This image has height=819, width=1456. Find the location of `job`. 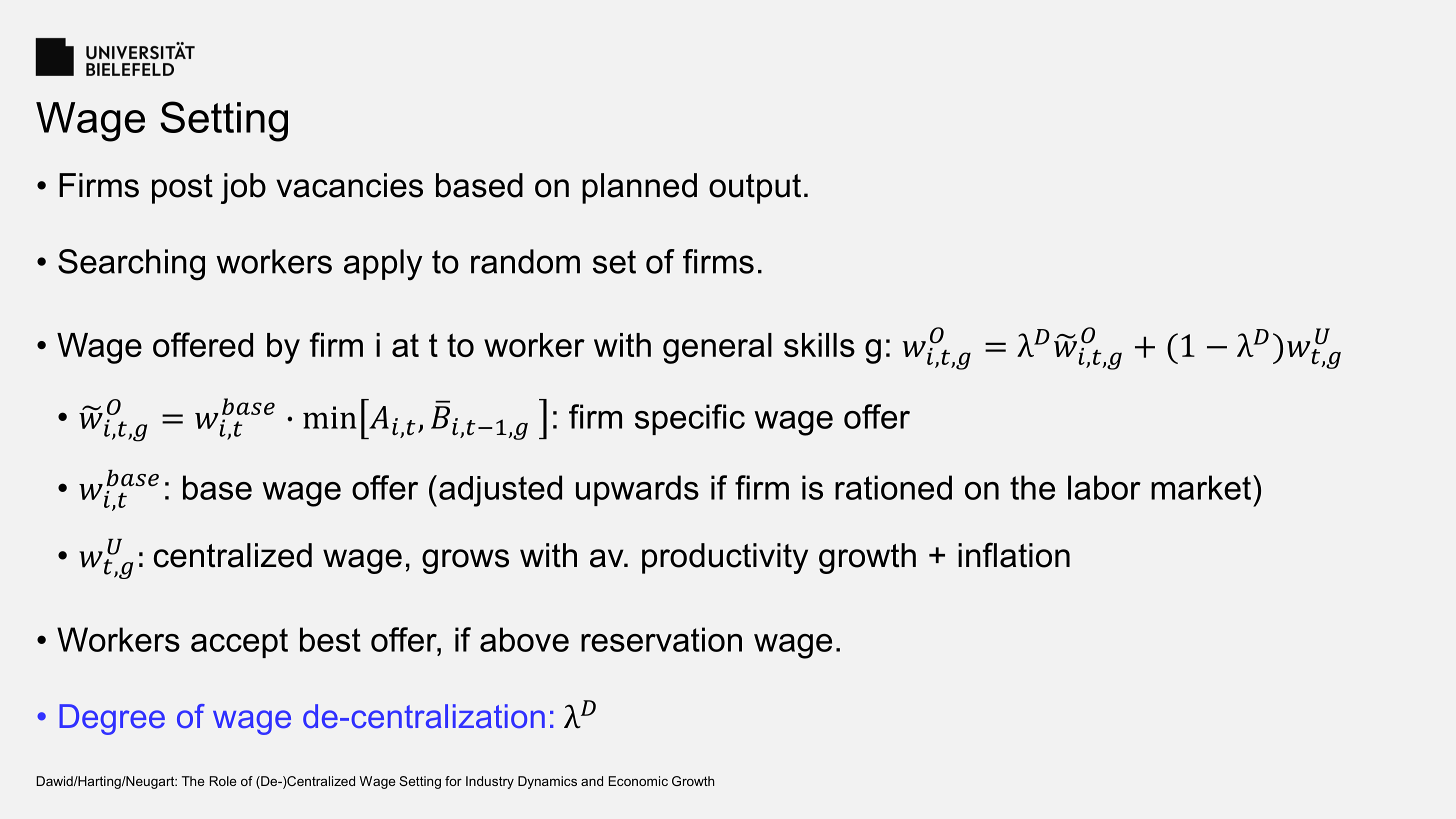

job is located at coordinates (243, 188).
